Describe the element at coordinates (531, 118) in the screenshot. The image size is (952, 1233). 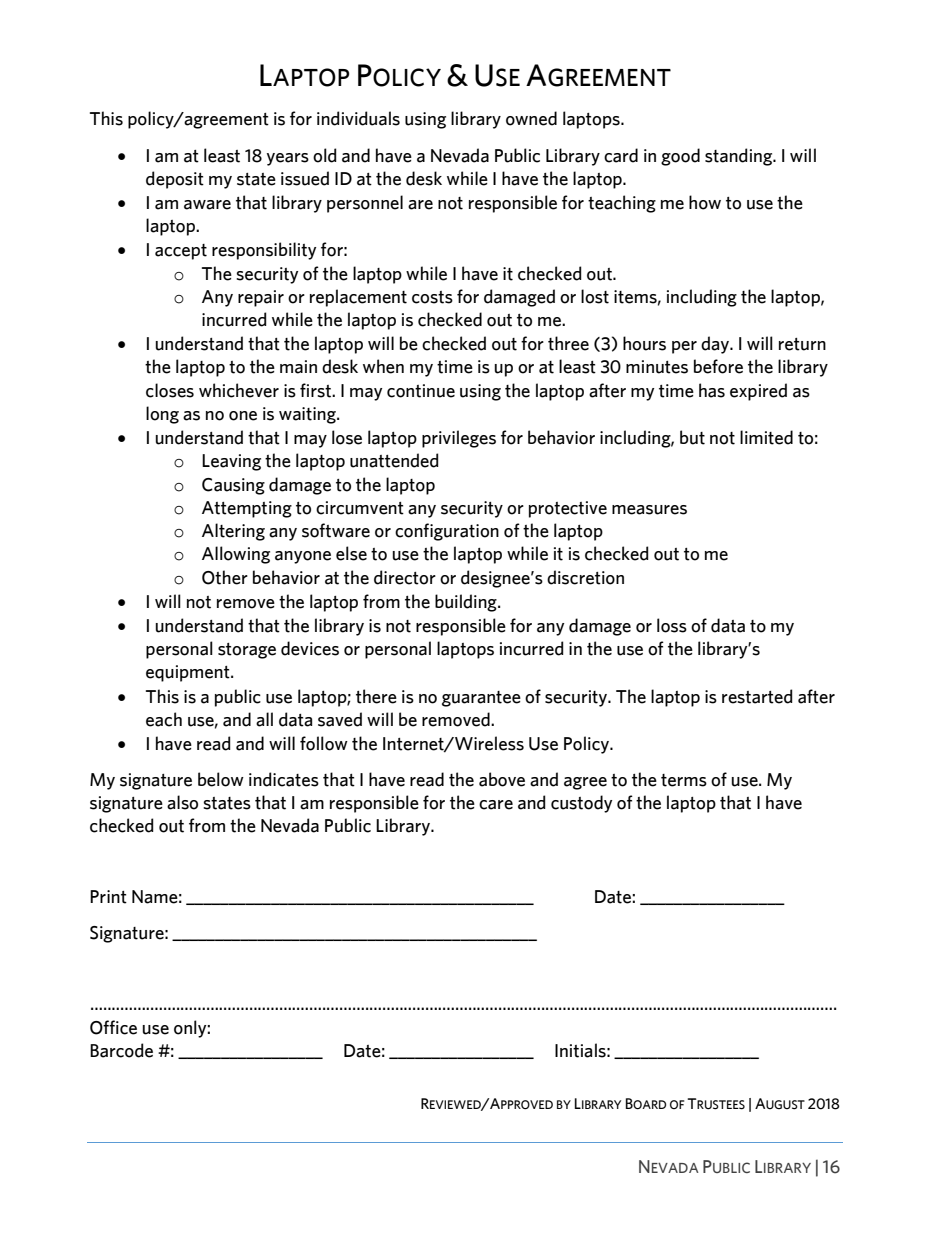
I see `owned` at that location.
